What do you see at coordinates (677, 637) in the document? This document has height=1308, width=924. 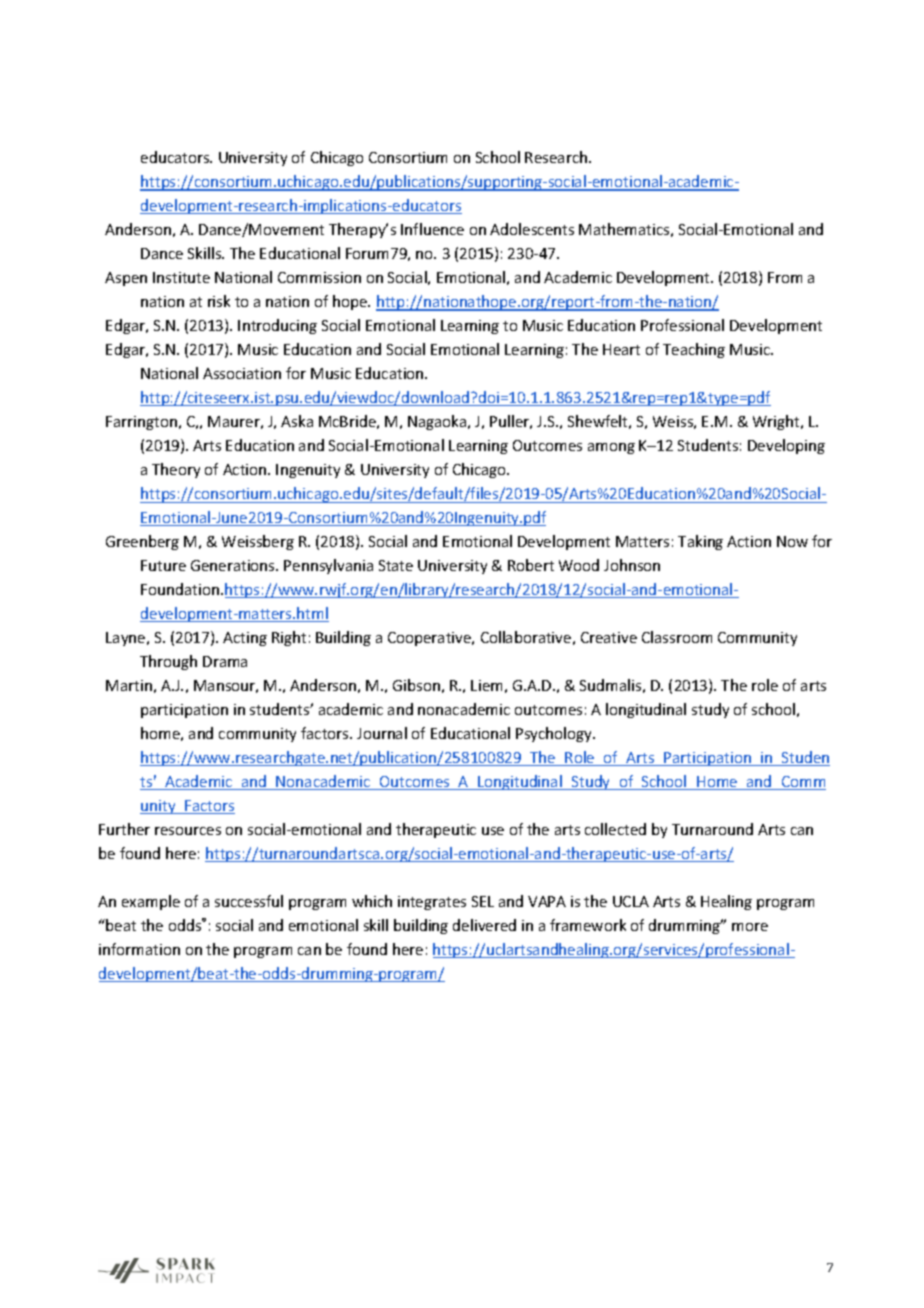 I see `Classroom` at bounding box center [677, 637].
